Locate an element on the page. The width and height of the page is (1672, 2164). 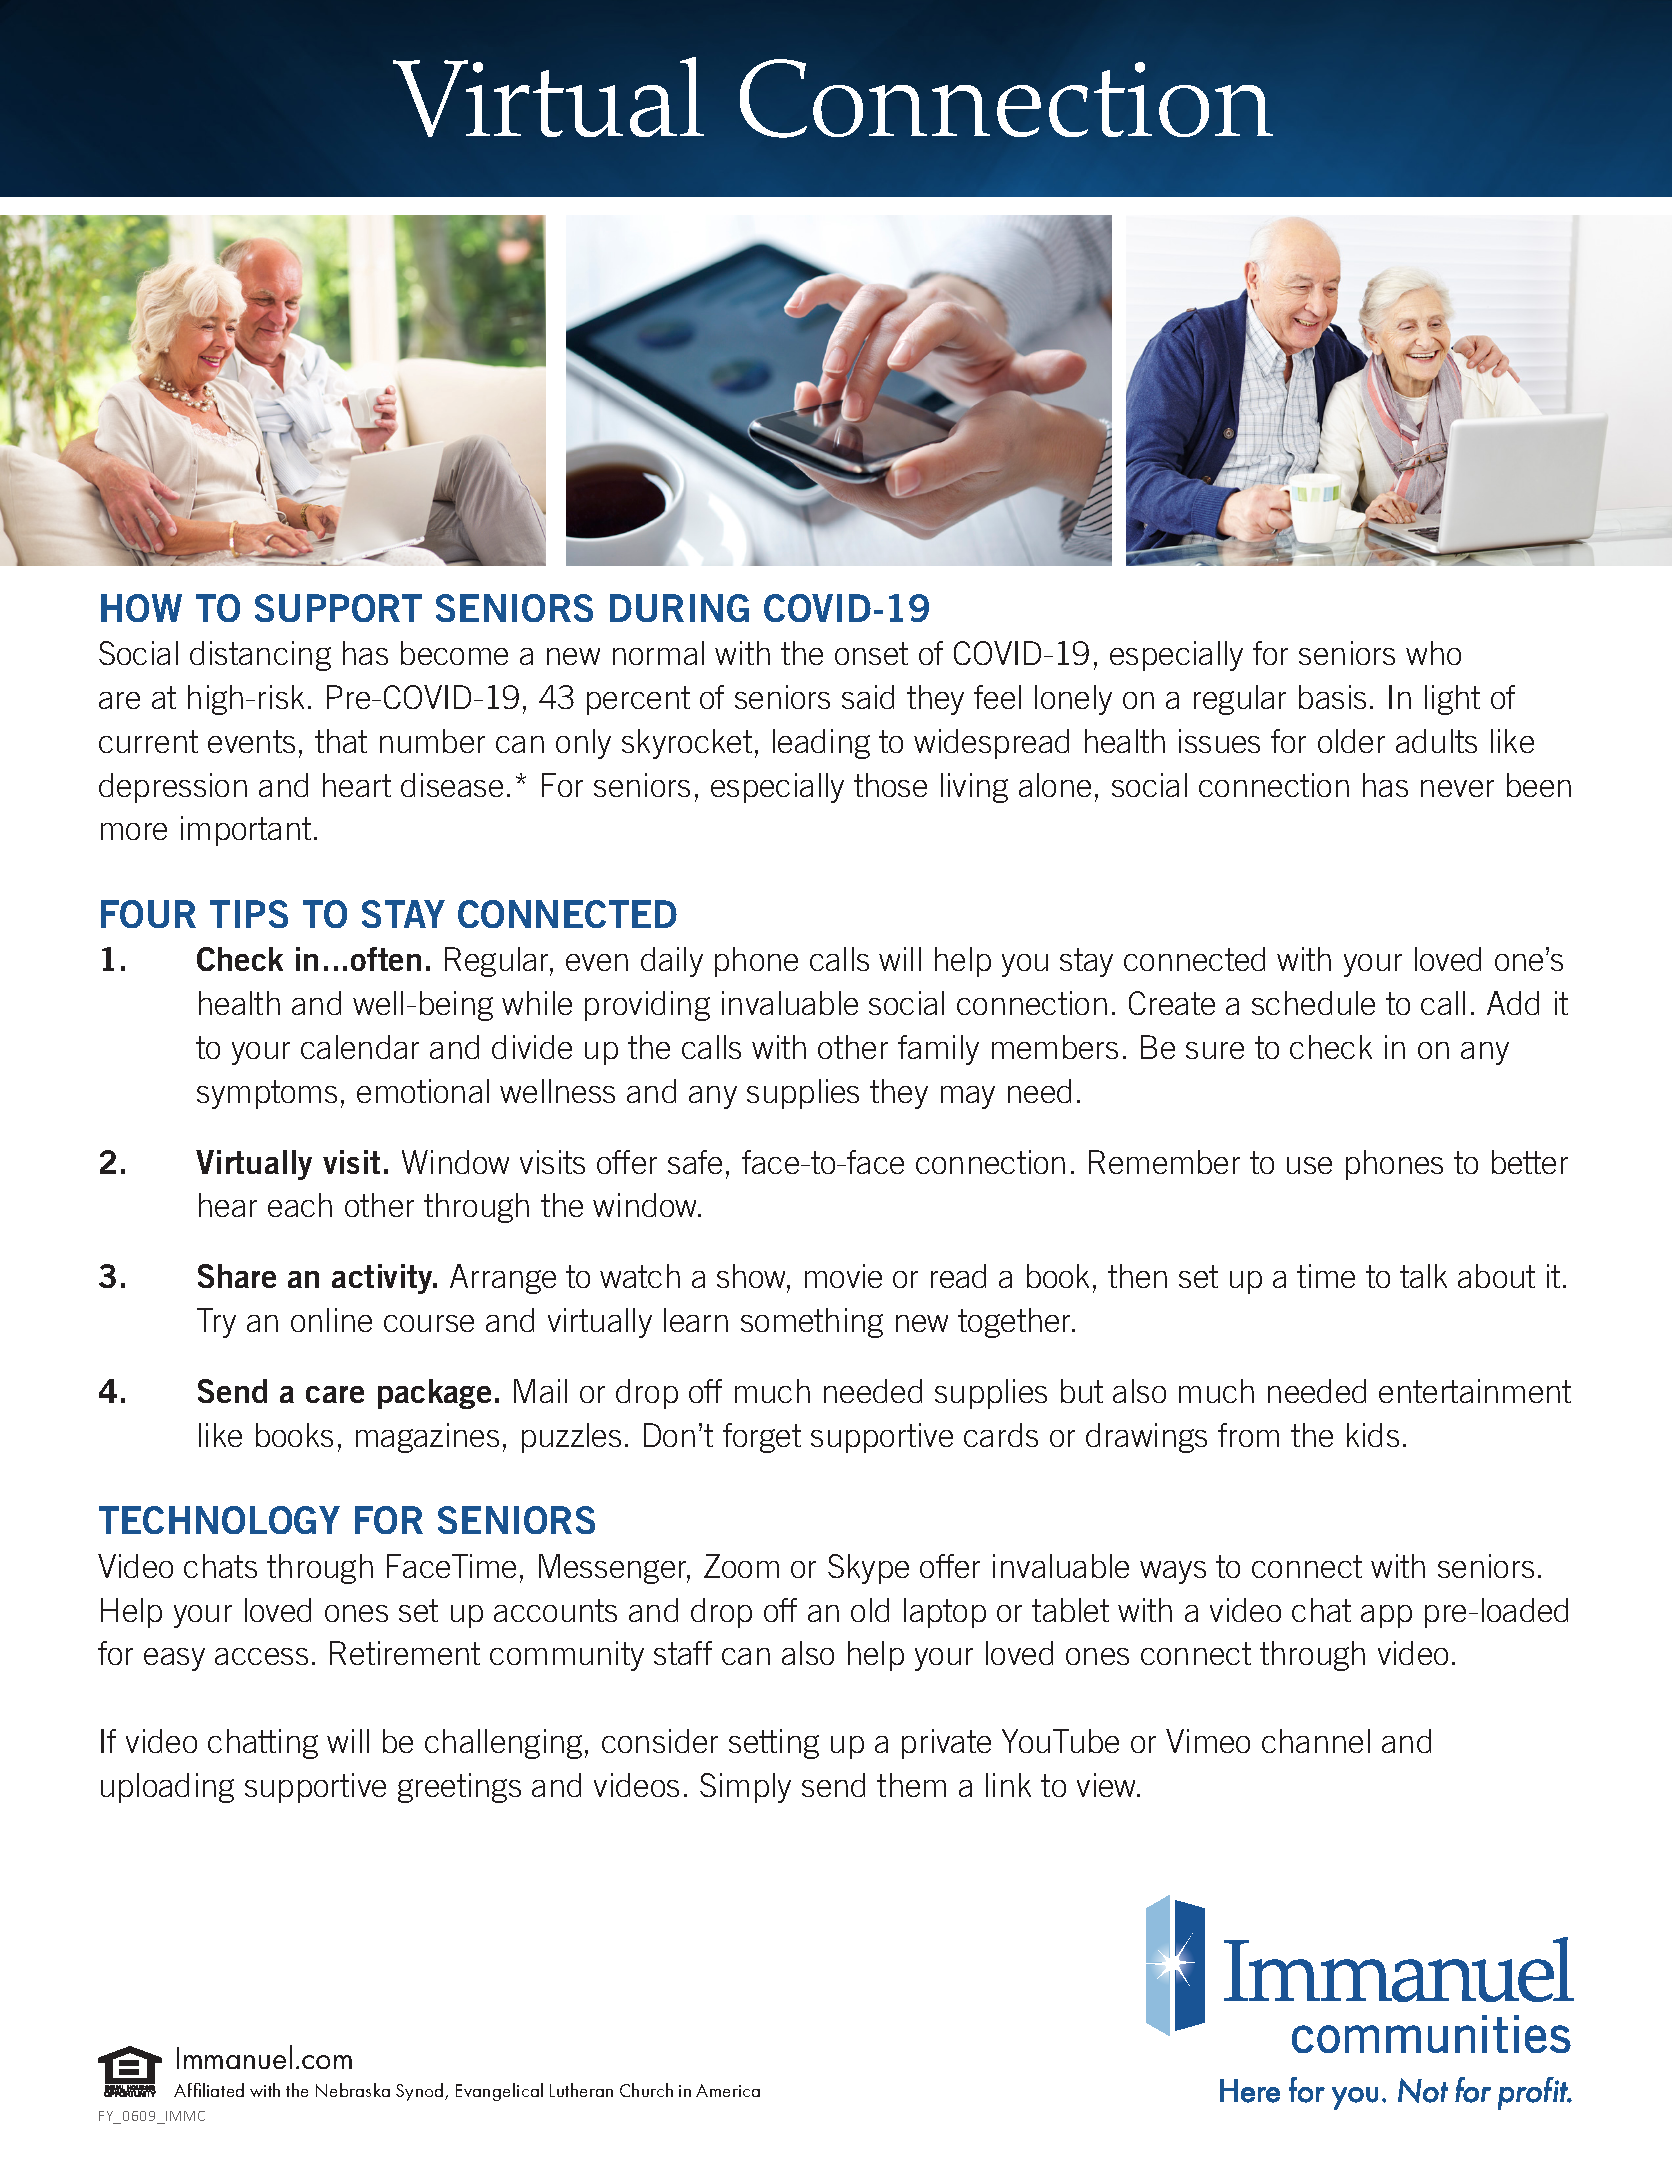
may is located at coordinates (968, 1097).
